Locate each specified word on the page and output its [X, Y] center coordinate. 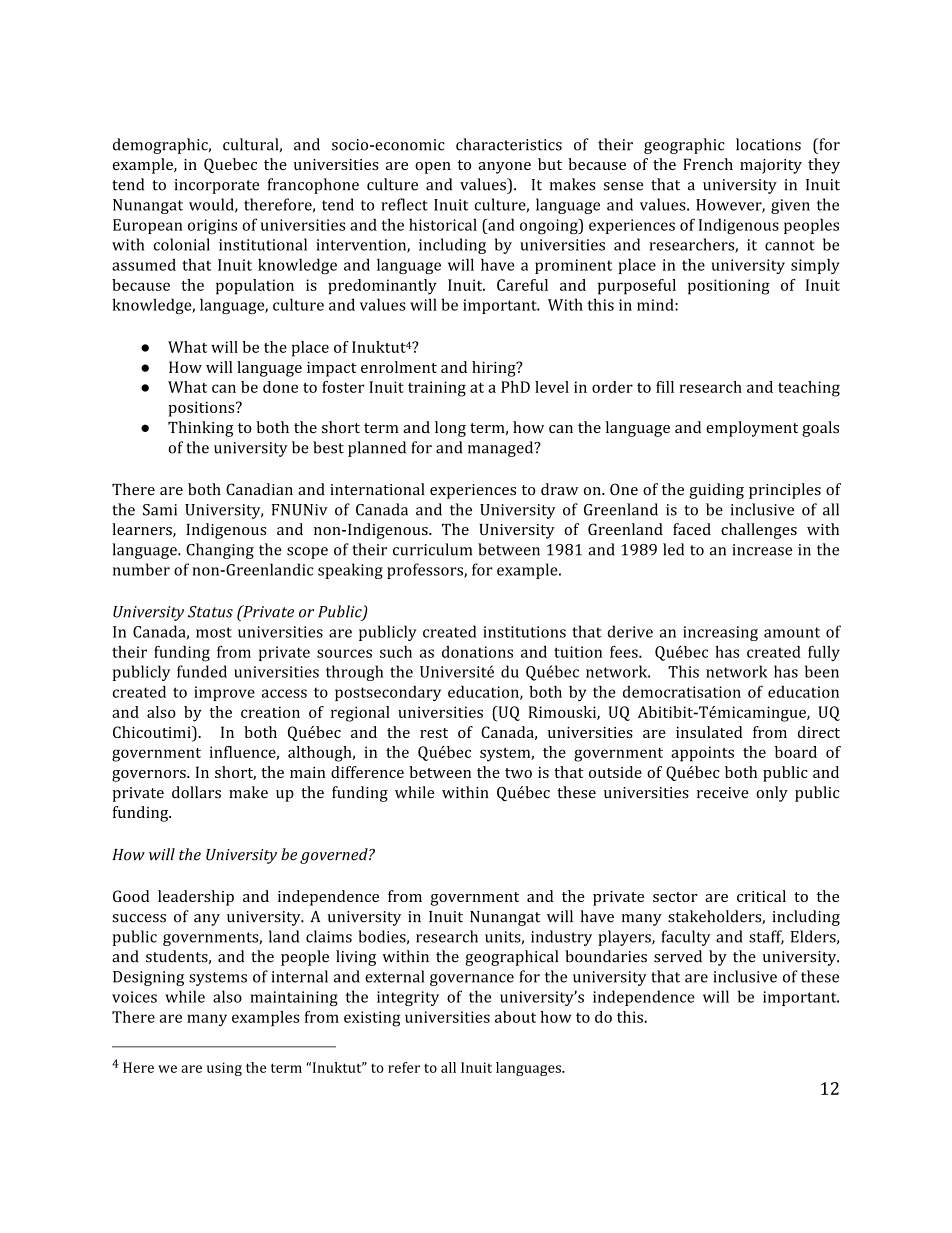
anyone [504, 168]
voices [134, 997]
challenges [759, 531]
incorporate [216, 186]
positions [202, 409]
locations [768, 144]
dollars [196, 792]
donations [477, 652]
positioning [729, 287]
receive [723, 793]
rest [434, 733]
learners [143, 530]
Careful [522, 285]
